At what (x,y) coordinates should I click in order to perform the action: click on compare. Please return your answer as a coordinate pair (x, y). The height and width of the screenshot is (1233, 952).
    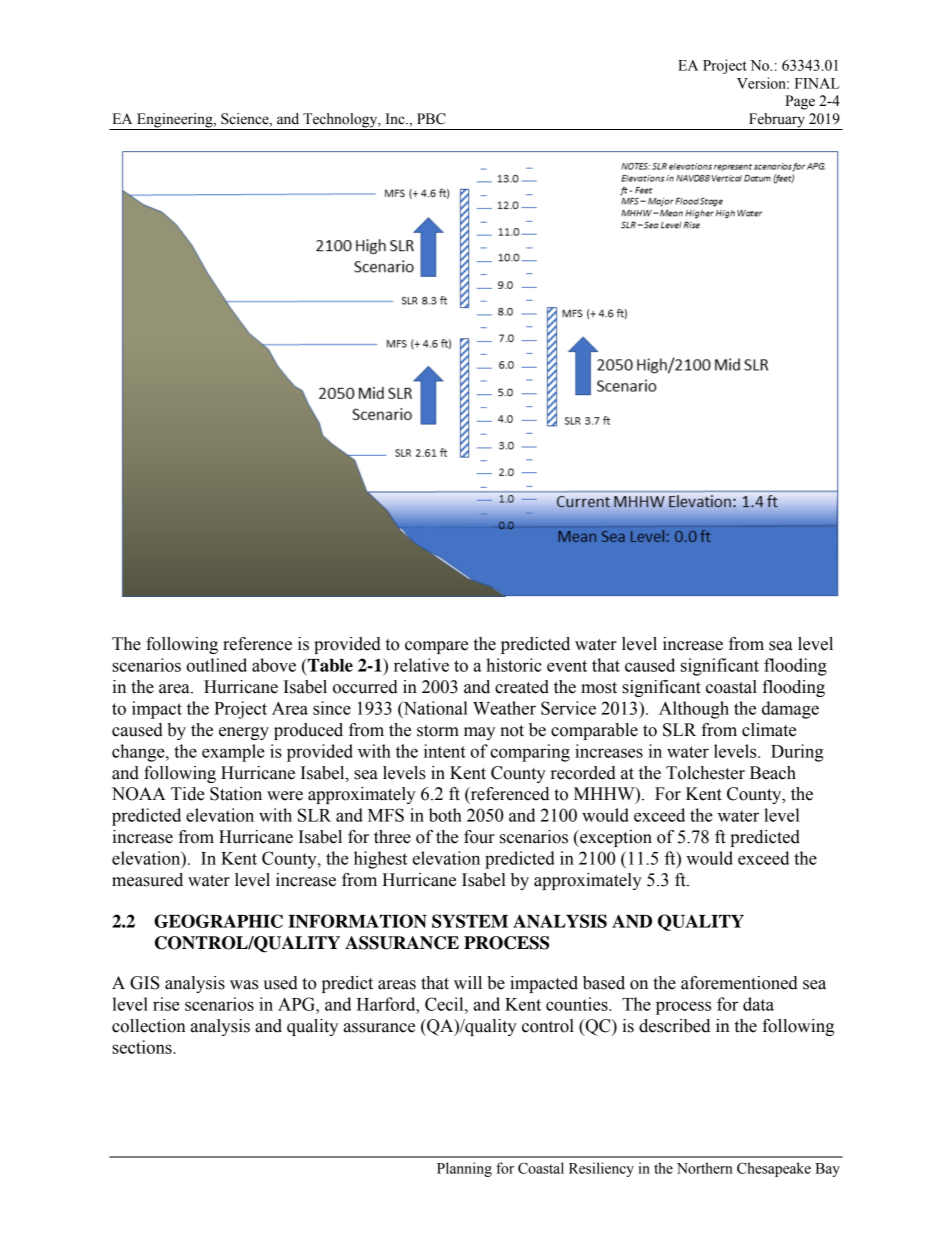
    Looking at the image, I should click on (436, 647).
